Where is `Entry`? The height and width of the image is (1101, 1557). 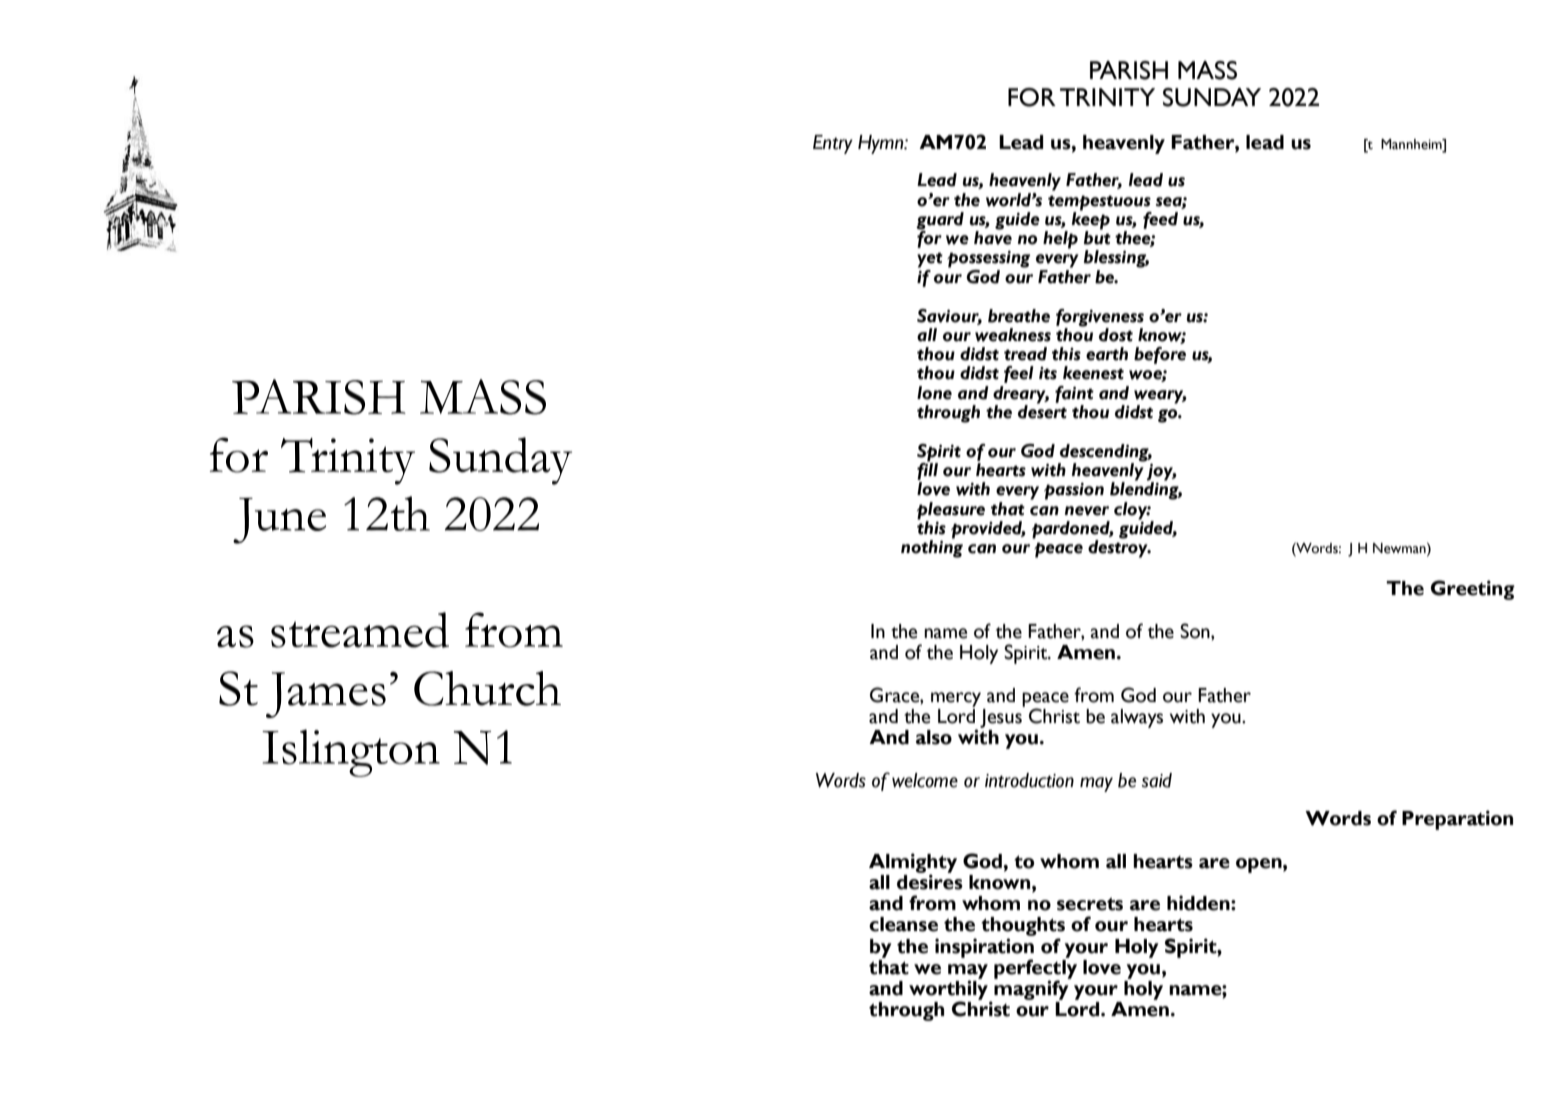 Entry is located at coordinates (833, 144).
